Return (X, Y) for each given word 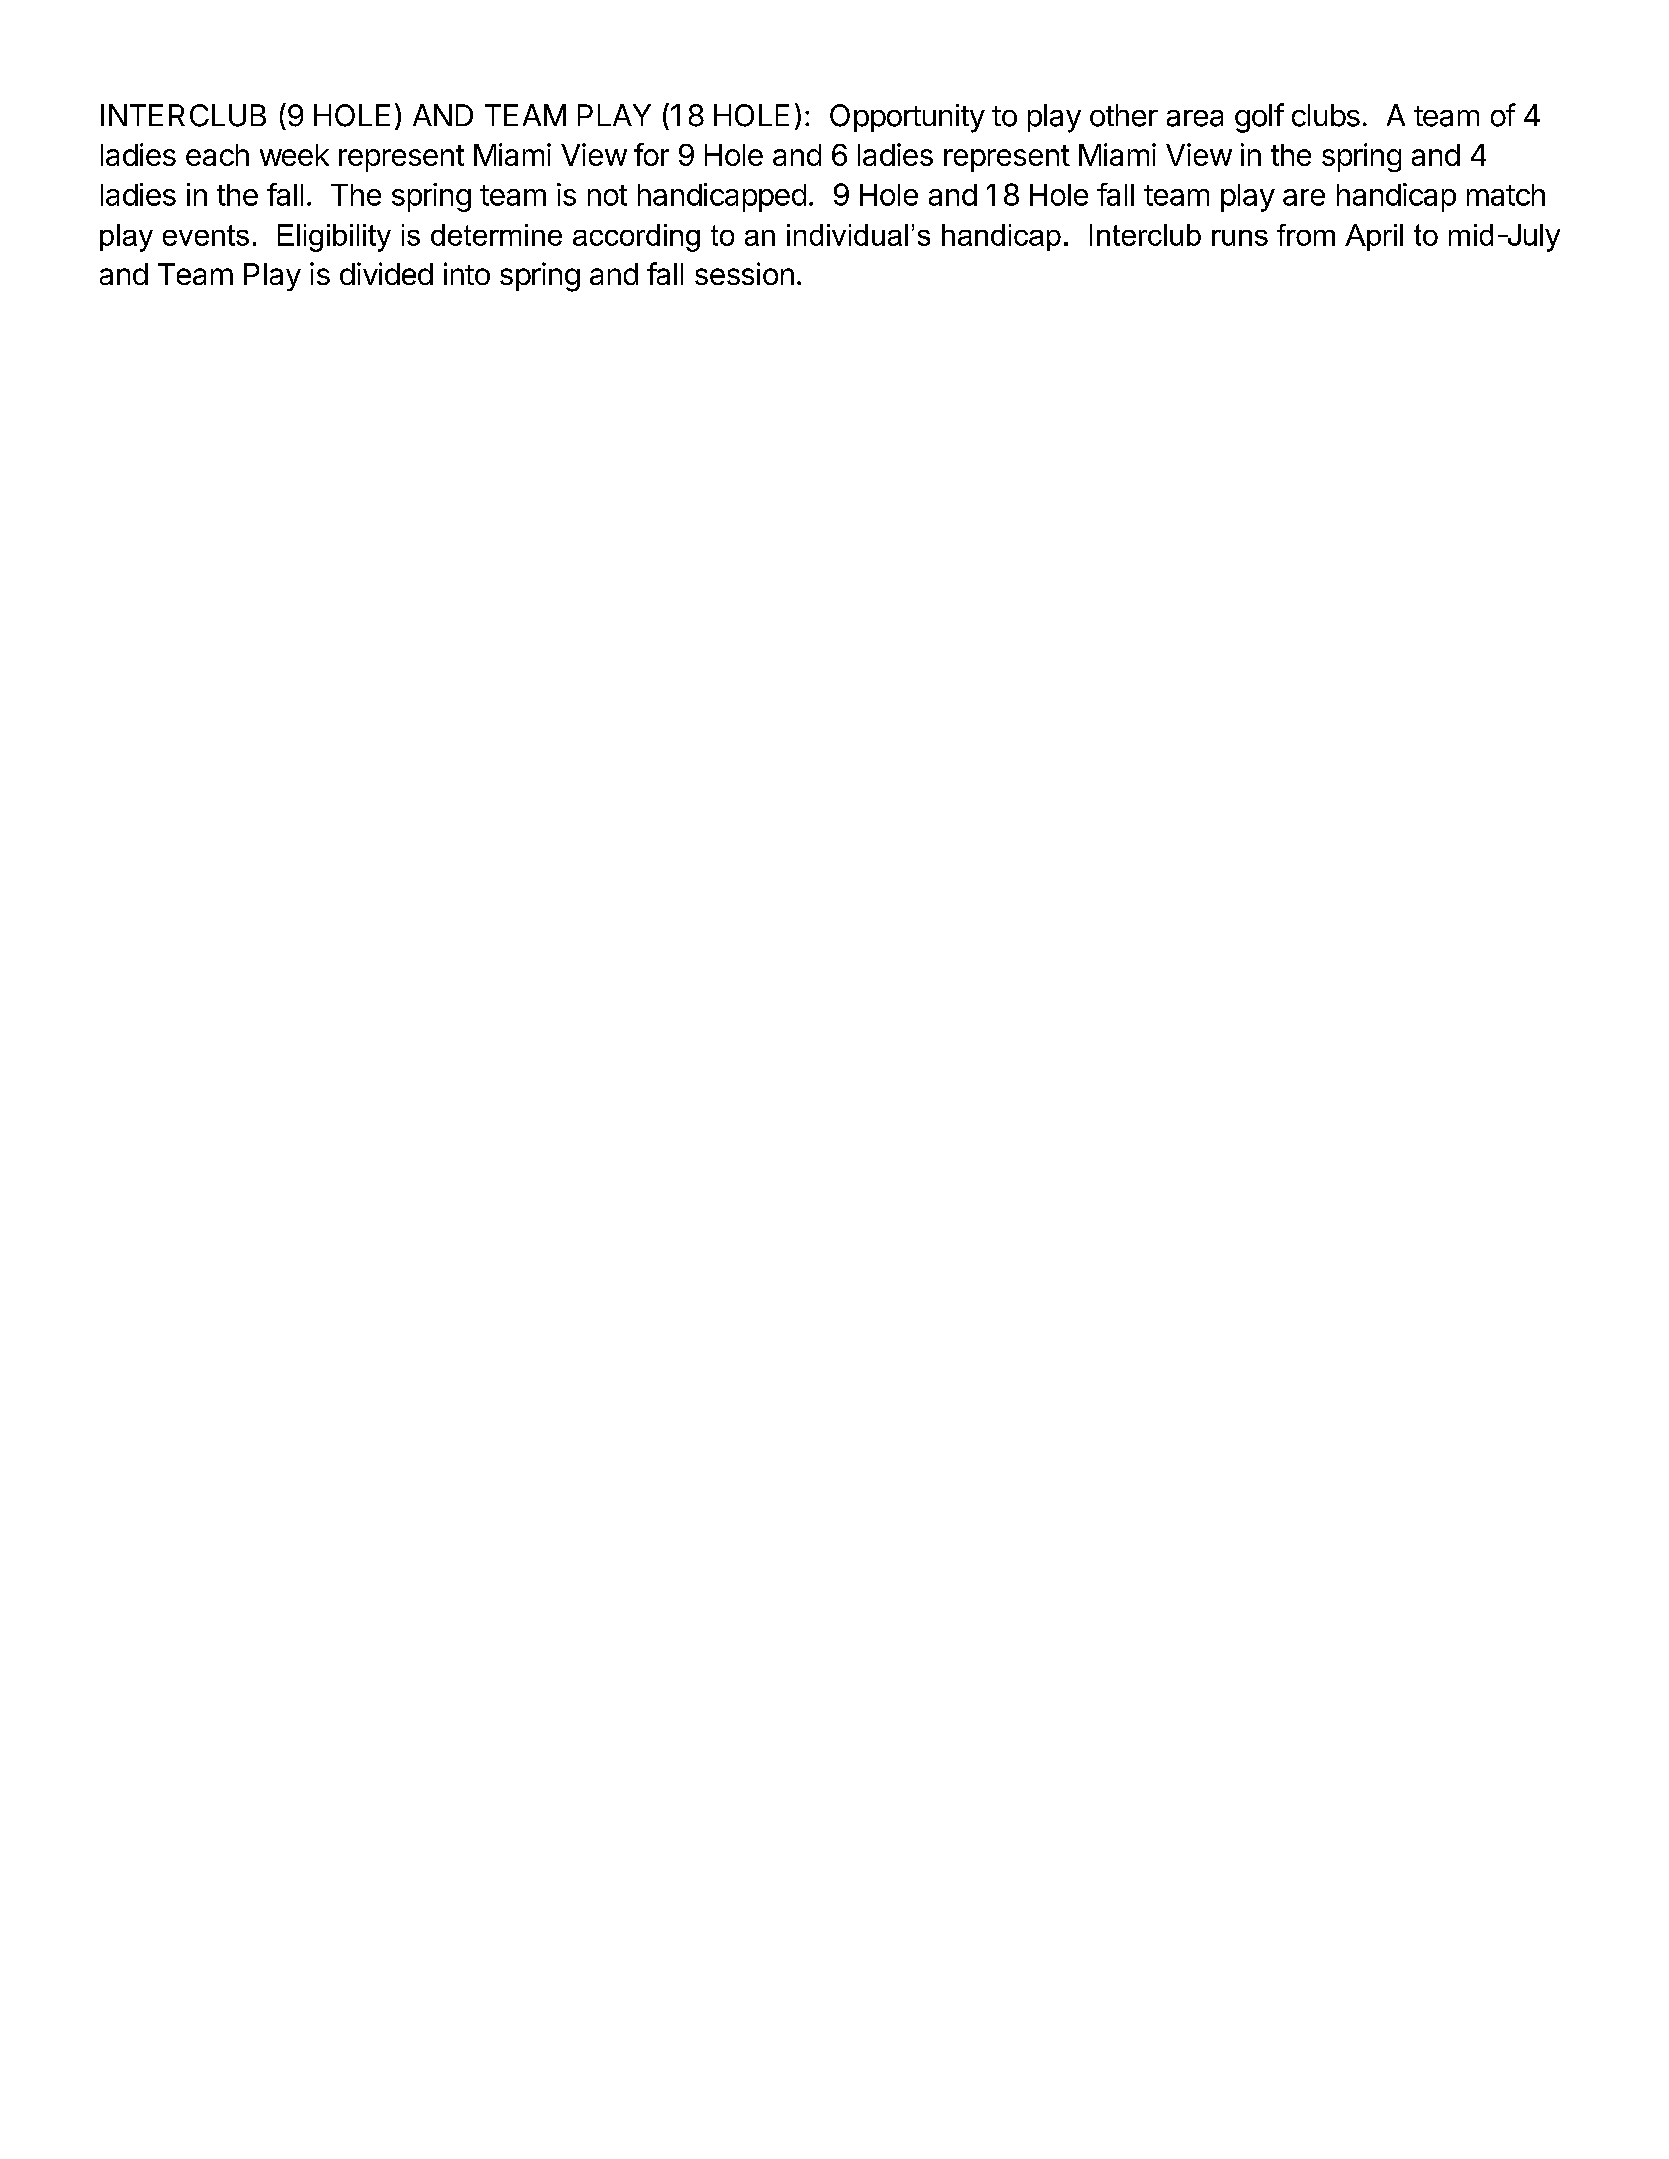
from (1306, 235)
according (636, 238)
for (651, 154)
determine (496, 235)
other (1124, 115)
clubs (1326, 115)
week (294, 155)
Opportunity (907, 118)
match (1506, 195)
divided (386, 273)
